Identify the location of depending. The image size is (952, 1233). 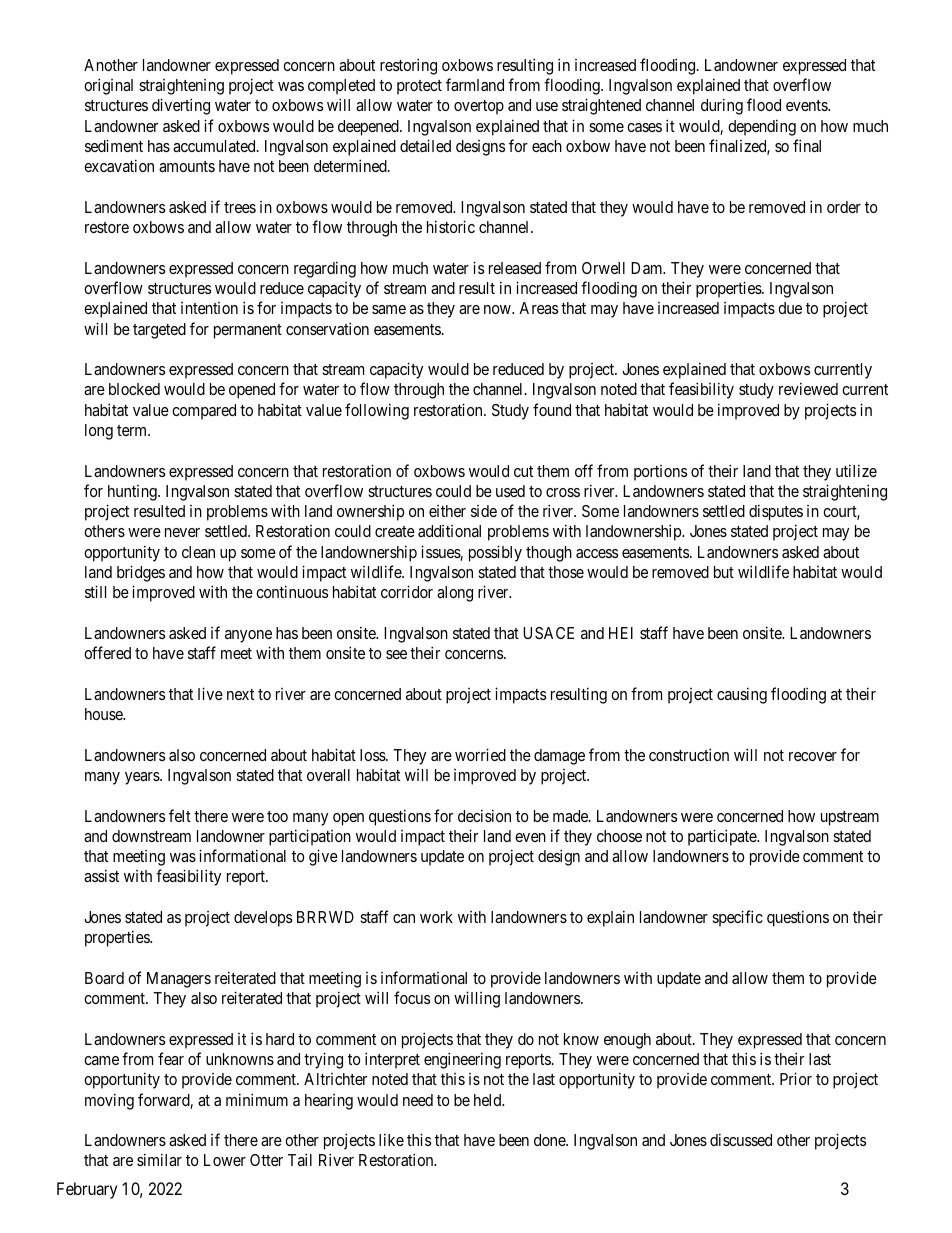
(762, 127).
